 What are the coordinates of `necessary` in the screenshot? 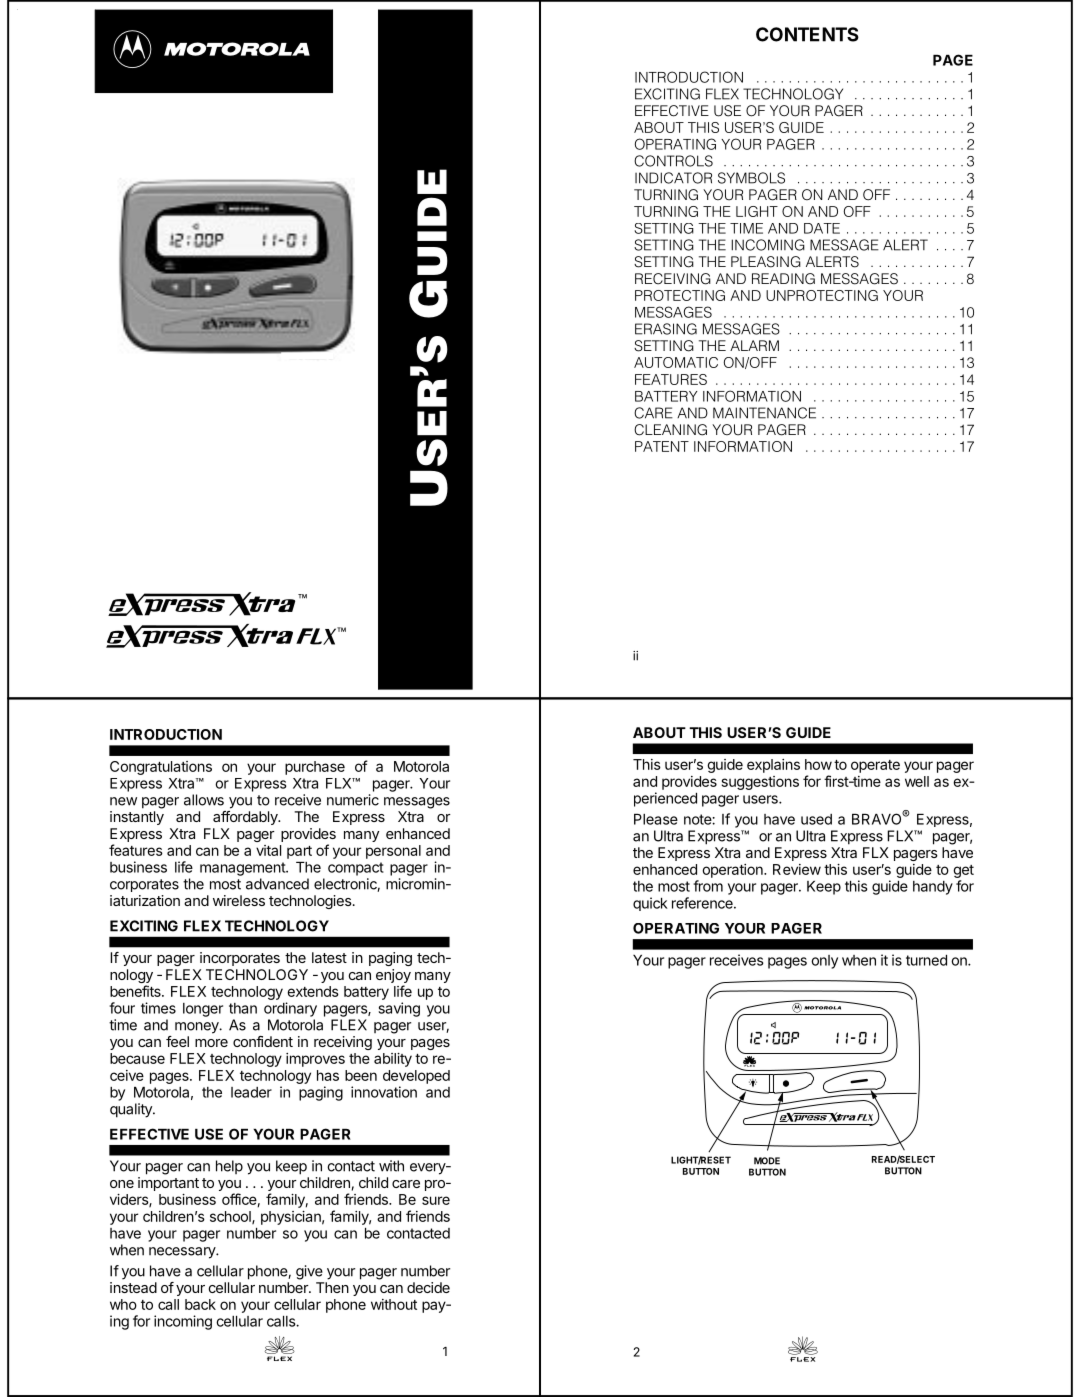 It's located at (183, 1253).
